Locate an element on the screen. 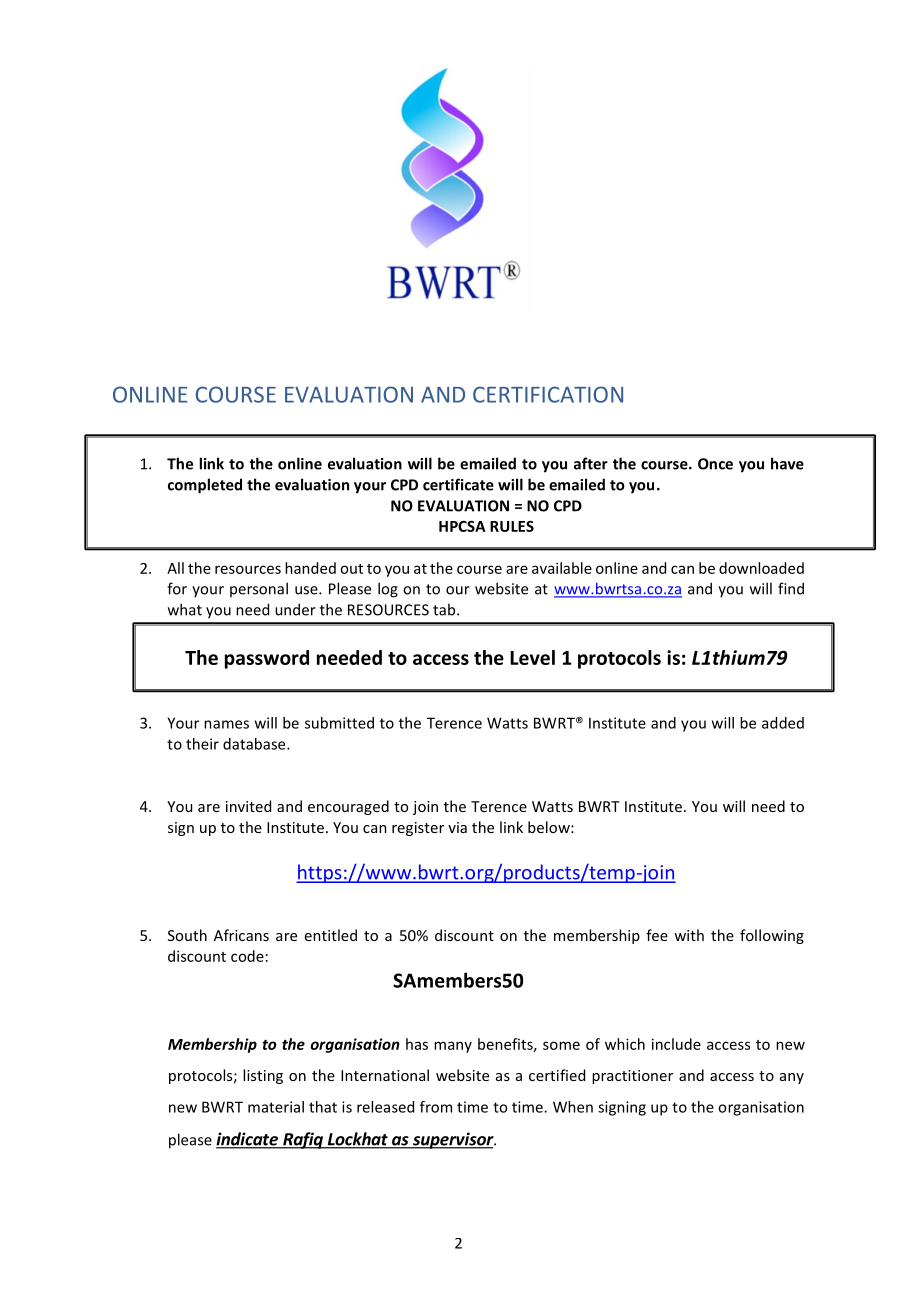 The image size is (924, 1308). Once is located at coordinates (715, 464).
